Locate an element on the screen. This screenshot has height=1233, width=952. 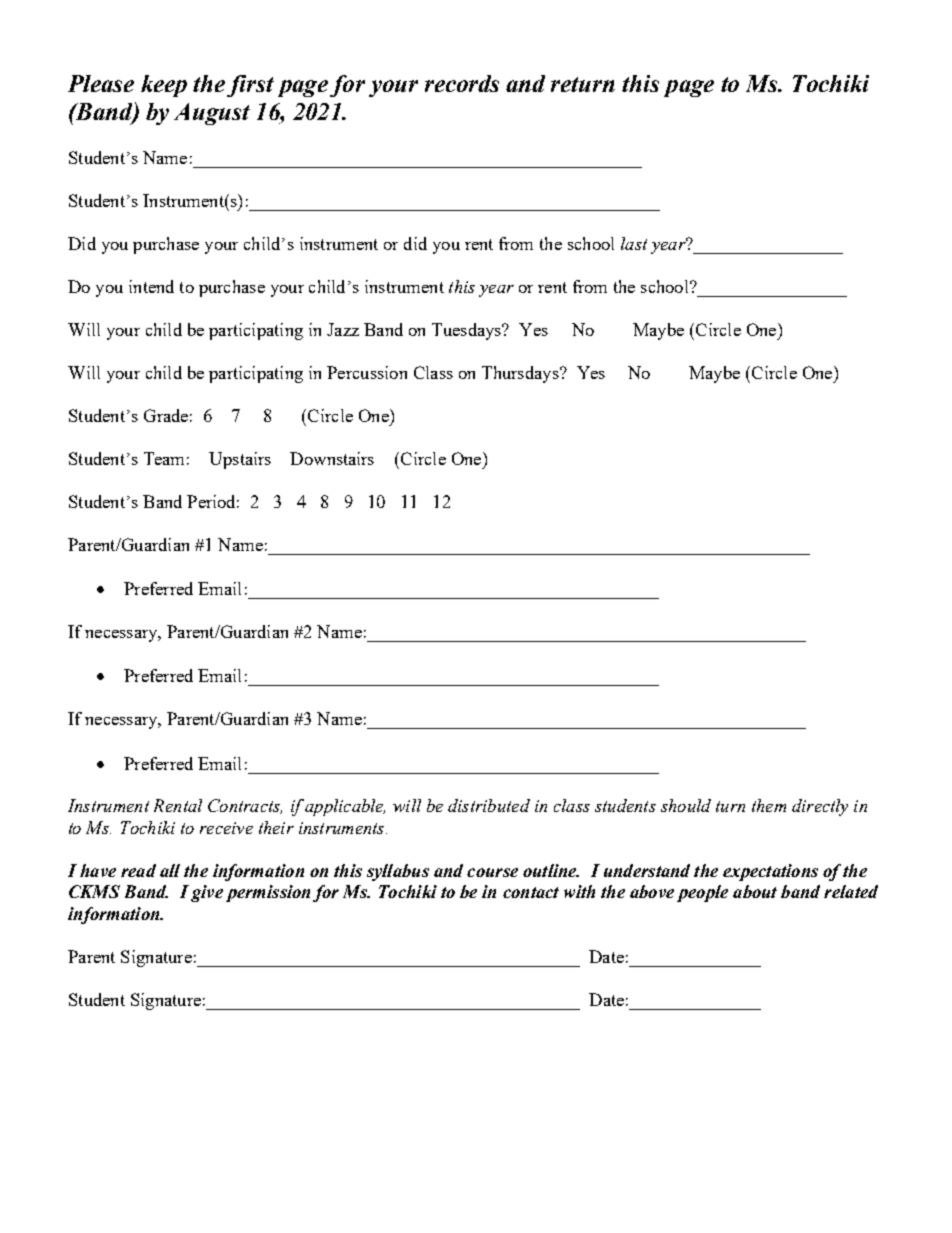
August is located at coordinates (212, 114).
